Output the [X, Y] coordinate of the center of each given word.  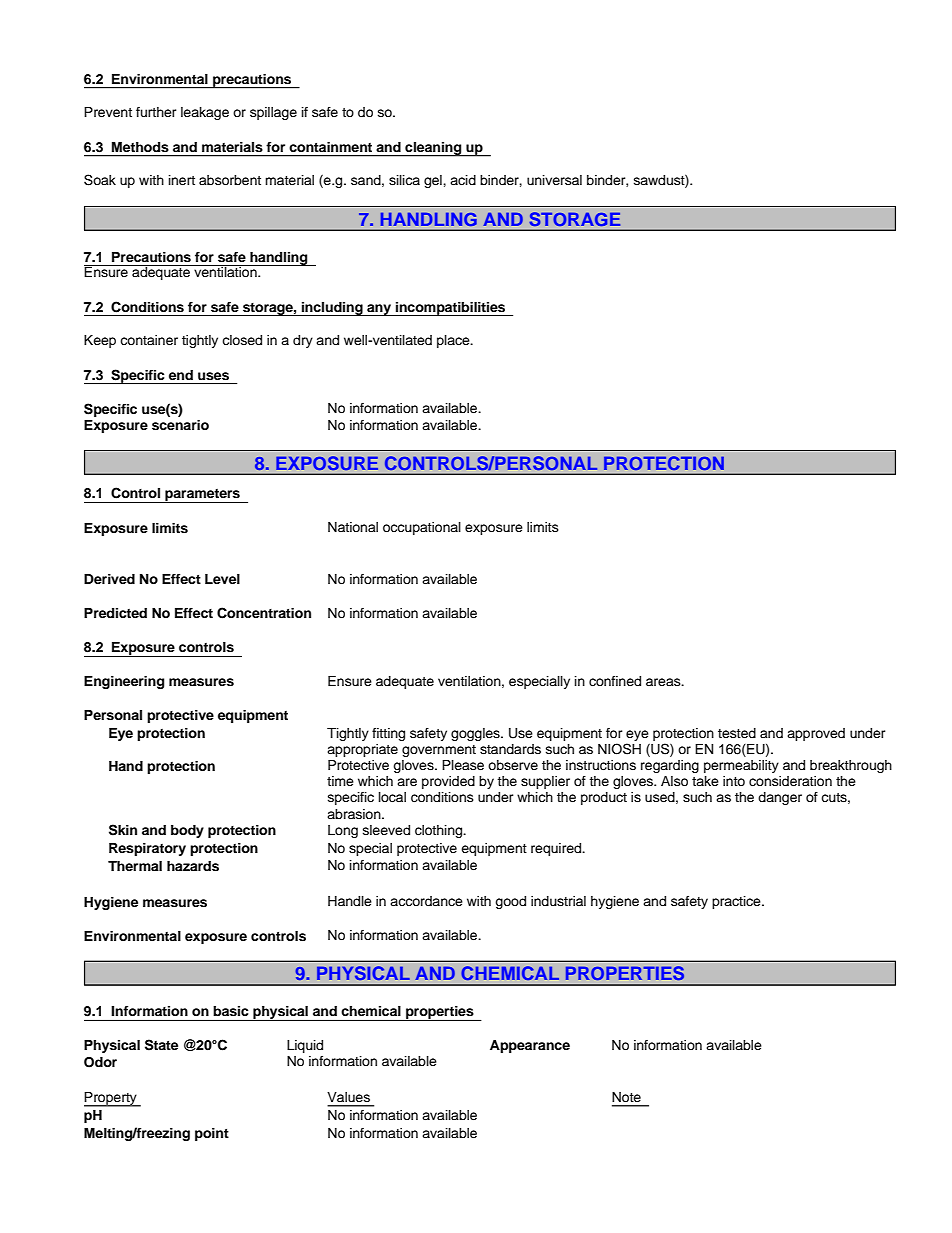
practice [737, 902]
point [212, 1134]
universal [554, 180]
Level [222, 579]
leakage [205, 113]
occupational [422, 528]
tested [737, 733]
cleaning [433, 149]
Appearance [530, 1046]
